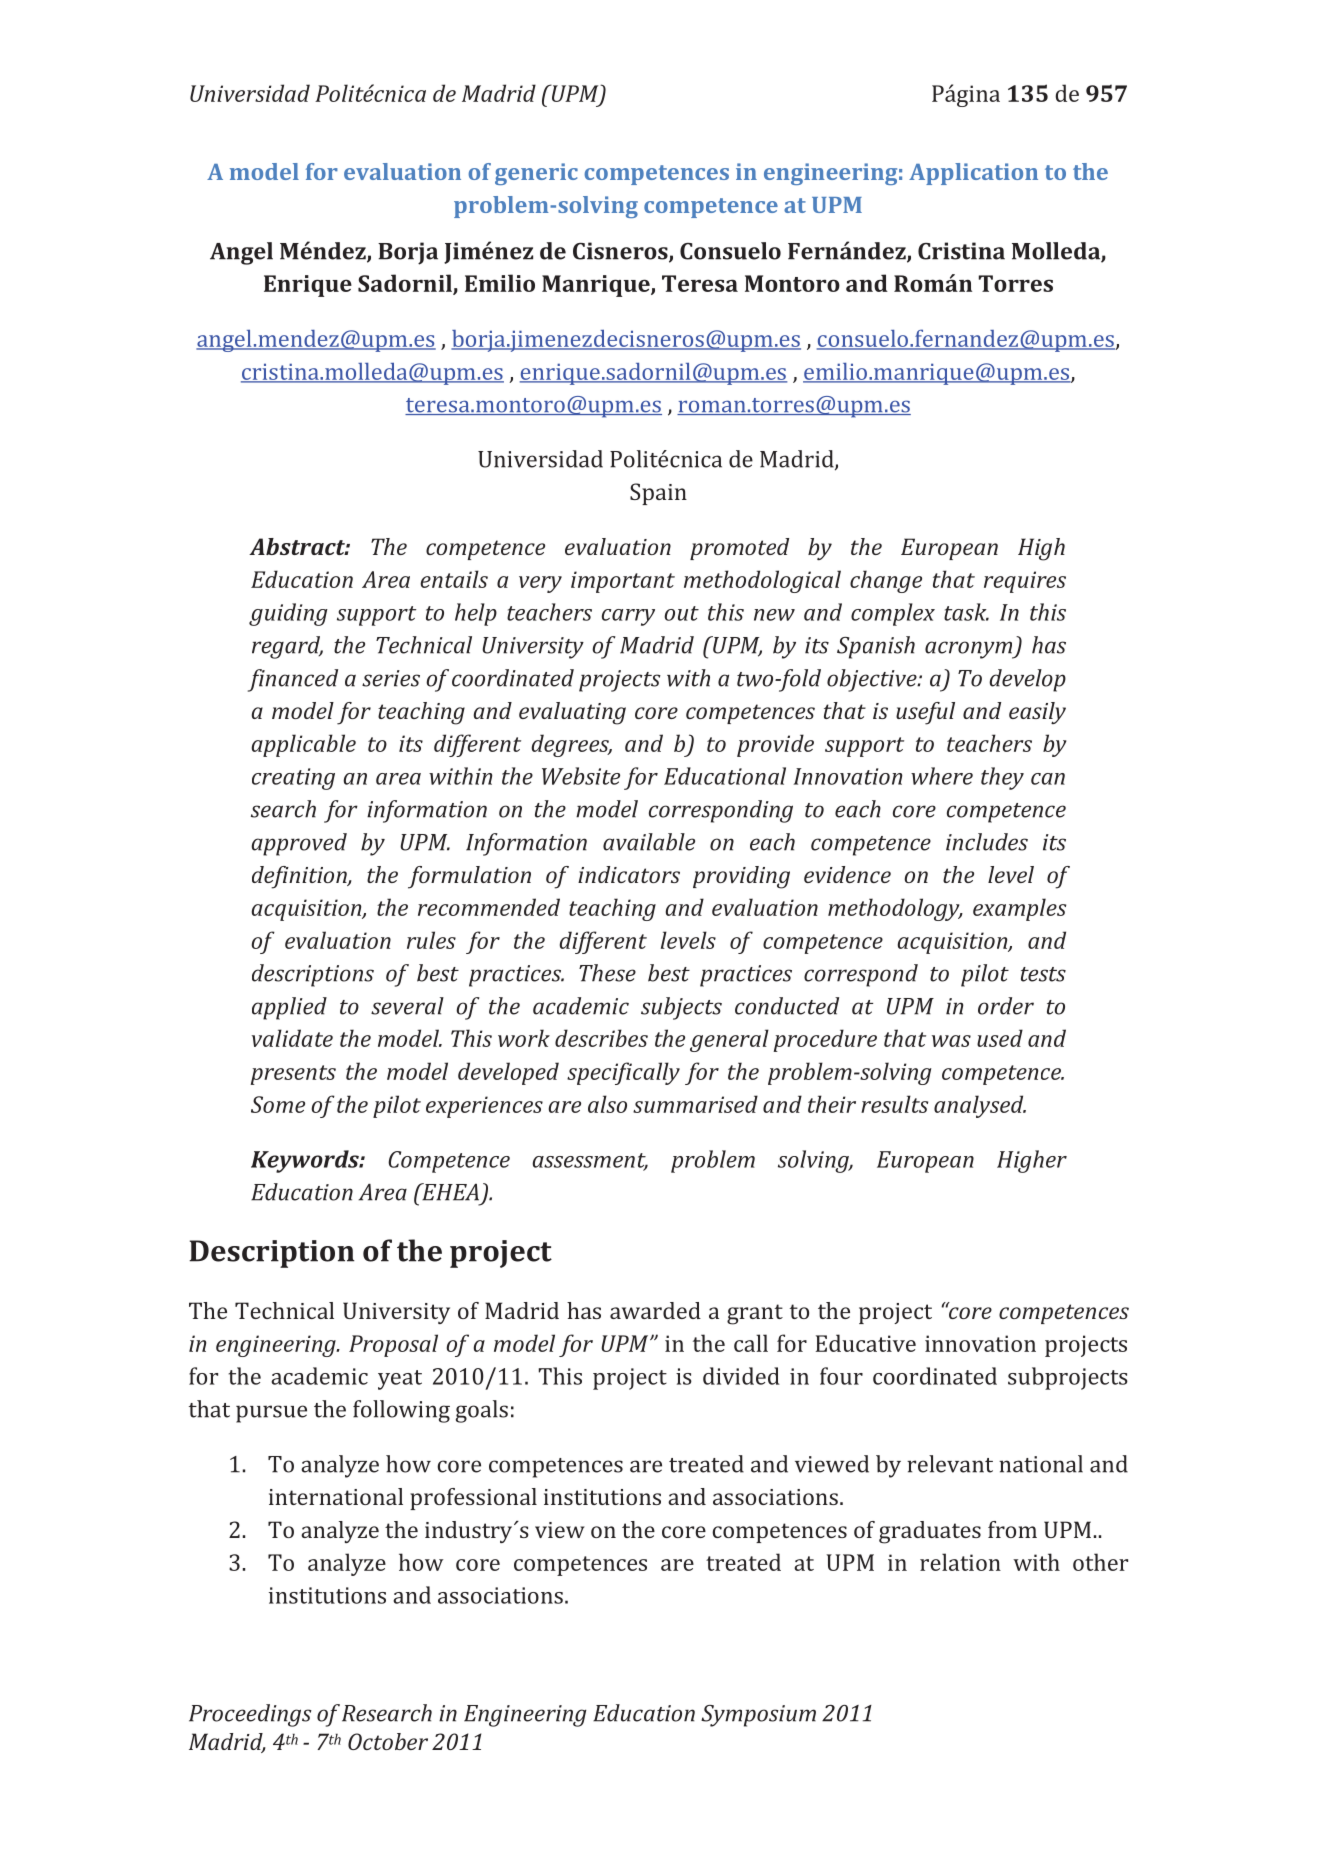  Describe the element at coordinates (536, 174) in the screenshot. I see `generic` at that location.
